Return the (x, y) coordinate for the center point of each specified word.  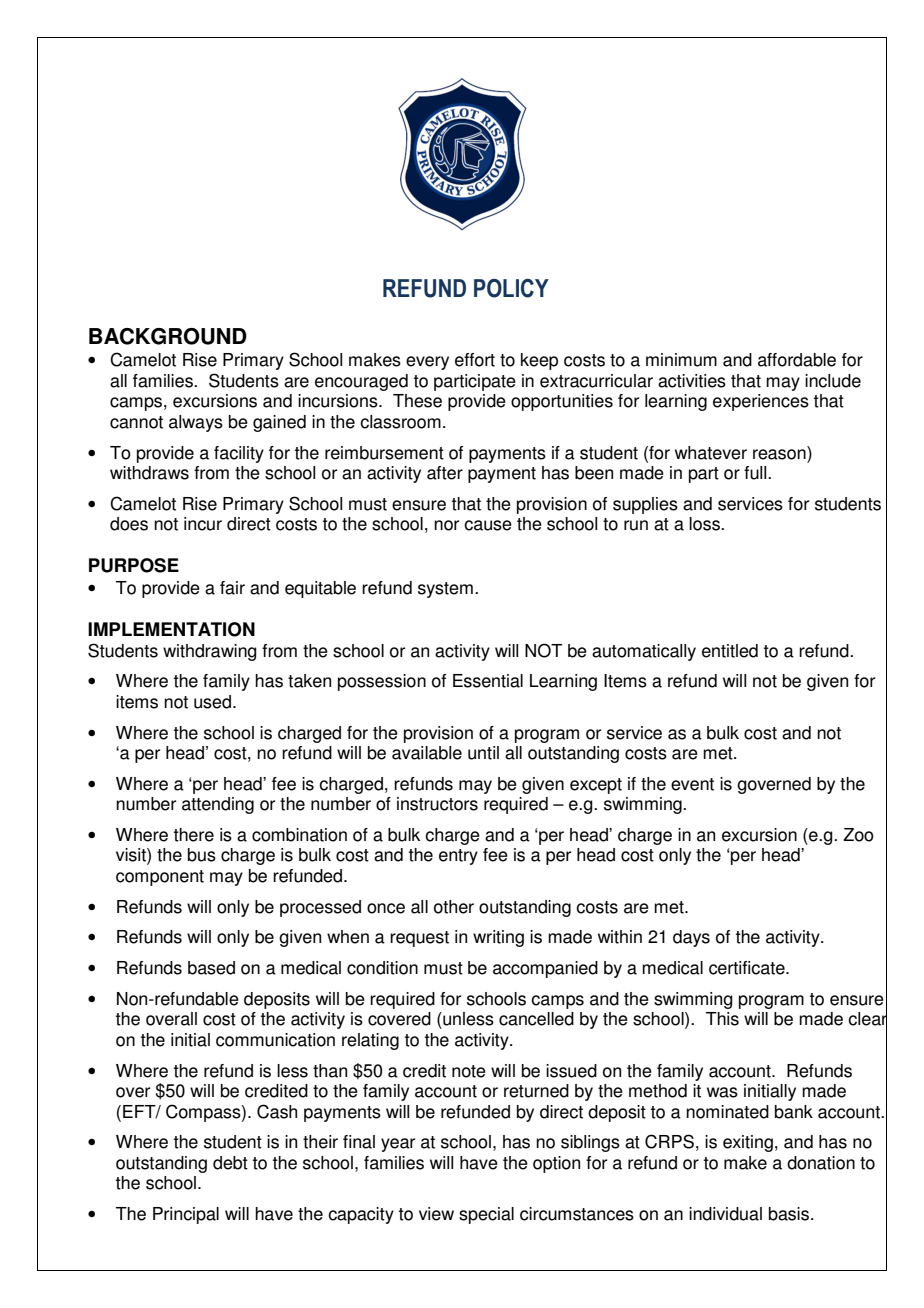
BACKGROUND (168, 336)
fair (232, 588)
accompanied (545, 969)
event (692, 784)
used (212, 702)
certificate (748, 968)
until (483, 753)
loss (705, 524)
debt (230, 1163)
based (211, 968)
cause (488, 525)
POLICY (511, 288)
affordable (797, 360)
